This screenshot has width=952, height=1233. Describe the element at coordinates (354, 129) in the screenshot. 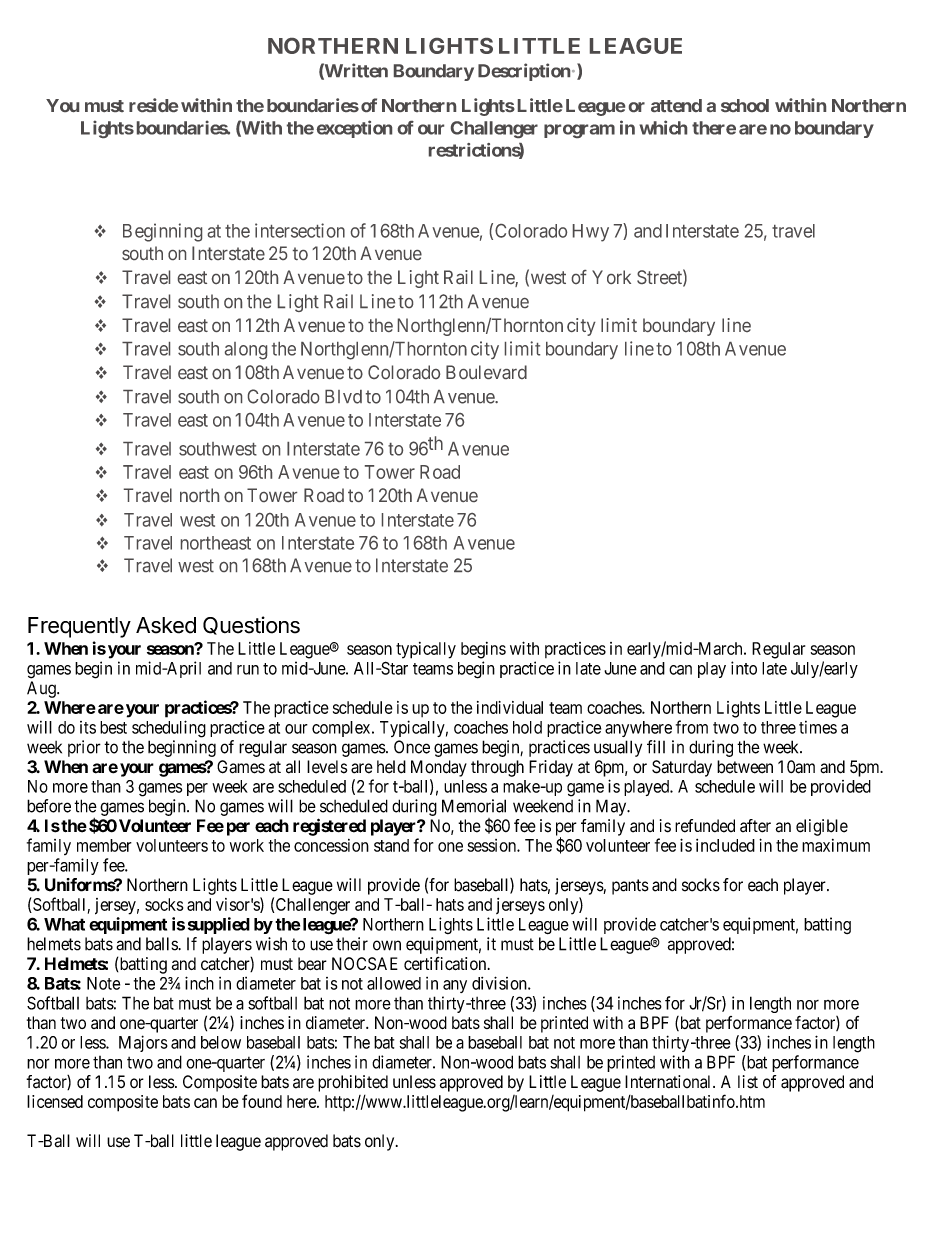

I see `exception` at that location.
